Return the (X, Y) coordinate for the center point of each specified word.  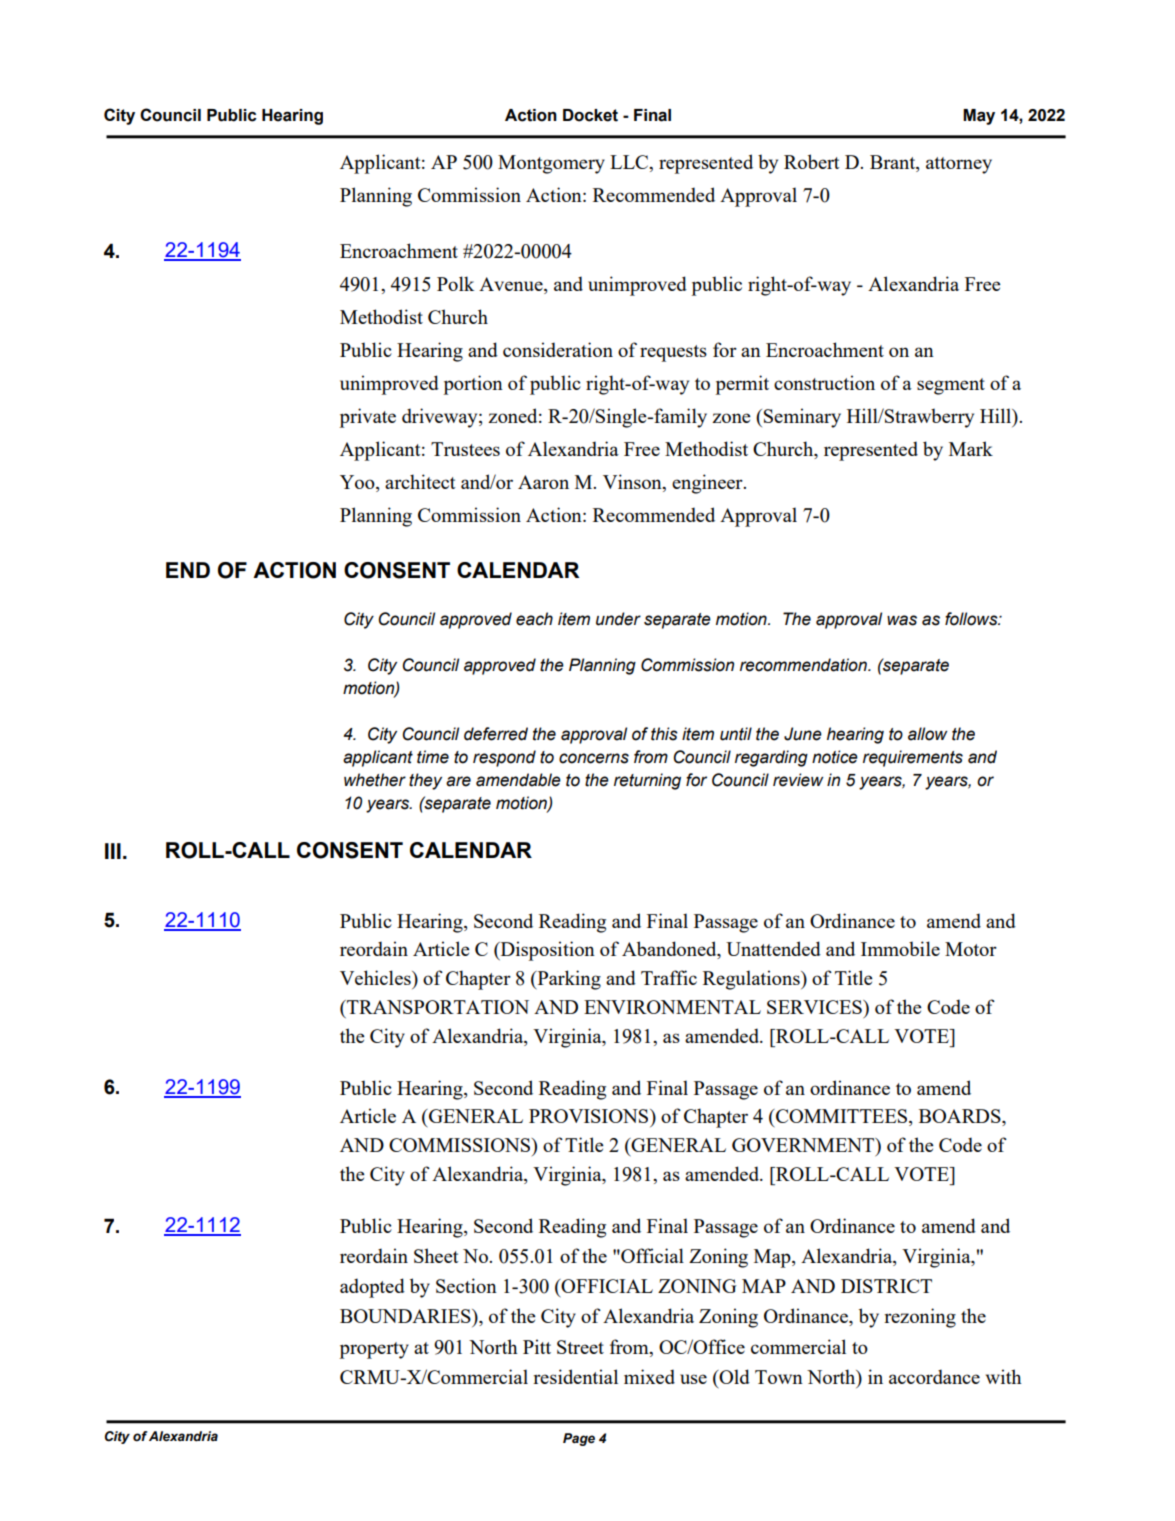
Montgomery (551, 164)
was (902, 620)
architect (420, 481)
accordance (934, 1376)
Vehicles (376, 977)
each (534, 619)
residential (575, 1376)
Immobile (900, 948)
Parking (568, 980)
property (374, 1350)
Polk (455, 283)
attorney (959, 165)
